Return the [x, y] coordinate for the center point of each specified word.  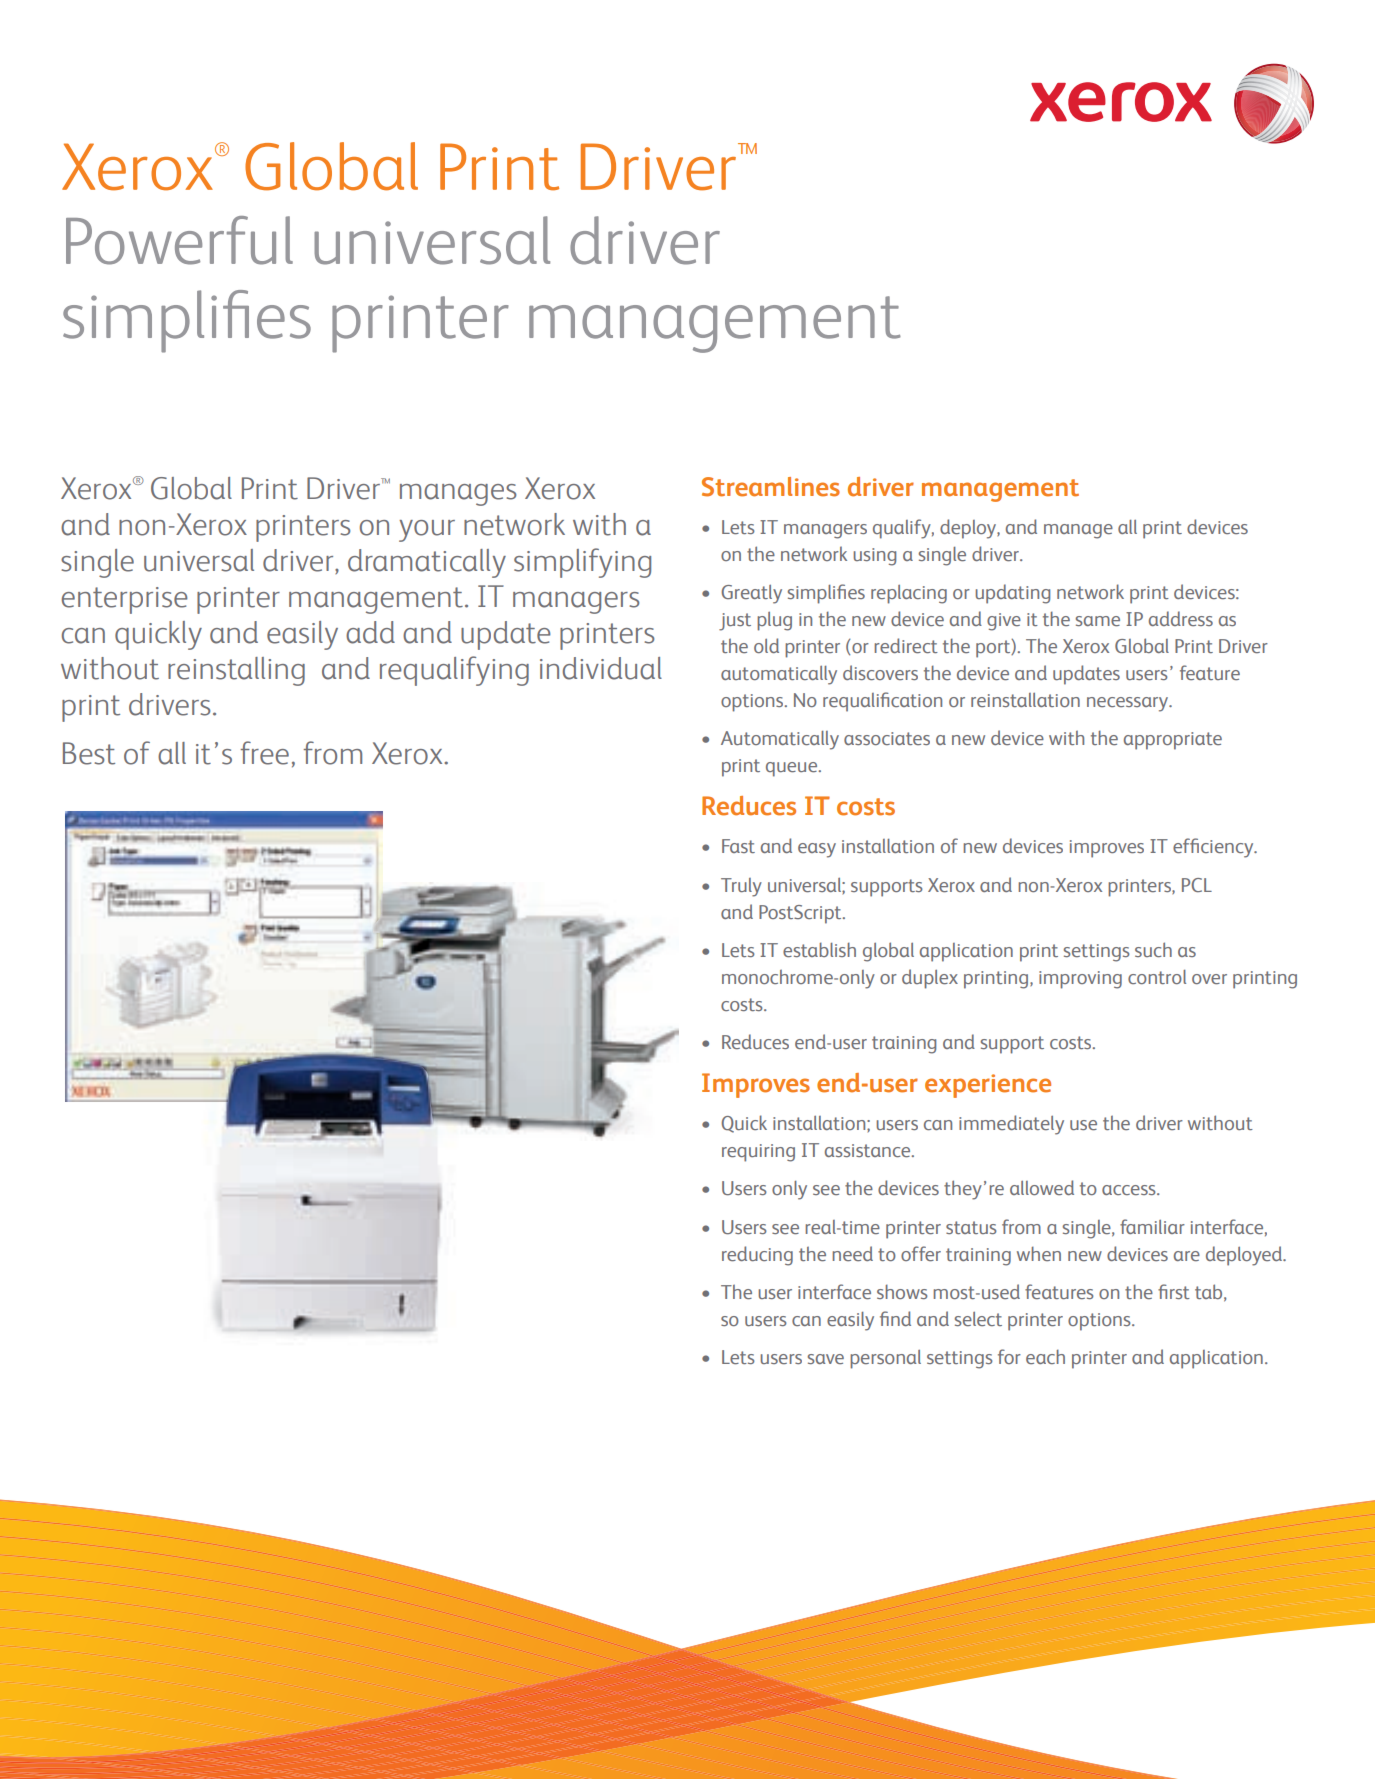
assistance [869, 1150]
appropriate [1173, 741]
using [874, 557]
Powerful [179, 240]
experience [988, 1086]
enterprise [125, 600]
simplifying [582, 563]
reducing [757, 1256]
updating [1012, 594]
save [826, 1359]
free [264, 753]
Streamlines [771, 487]
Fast [738, 846]
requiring [758, 1153]
